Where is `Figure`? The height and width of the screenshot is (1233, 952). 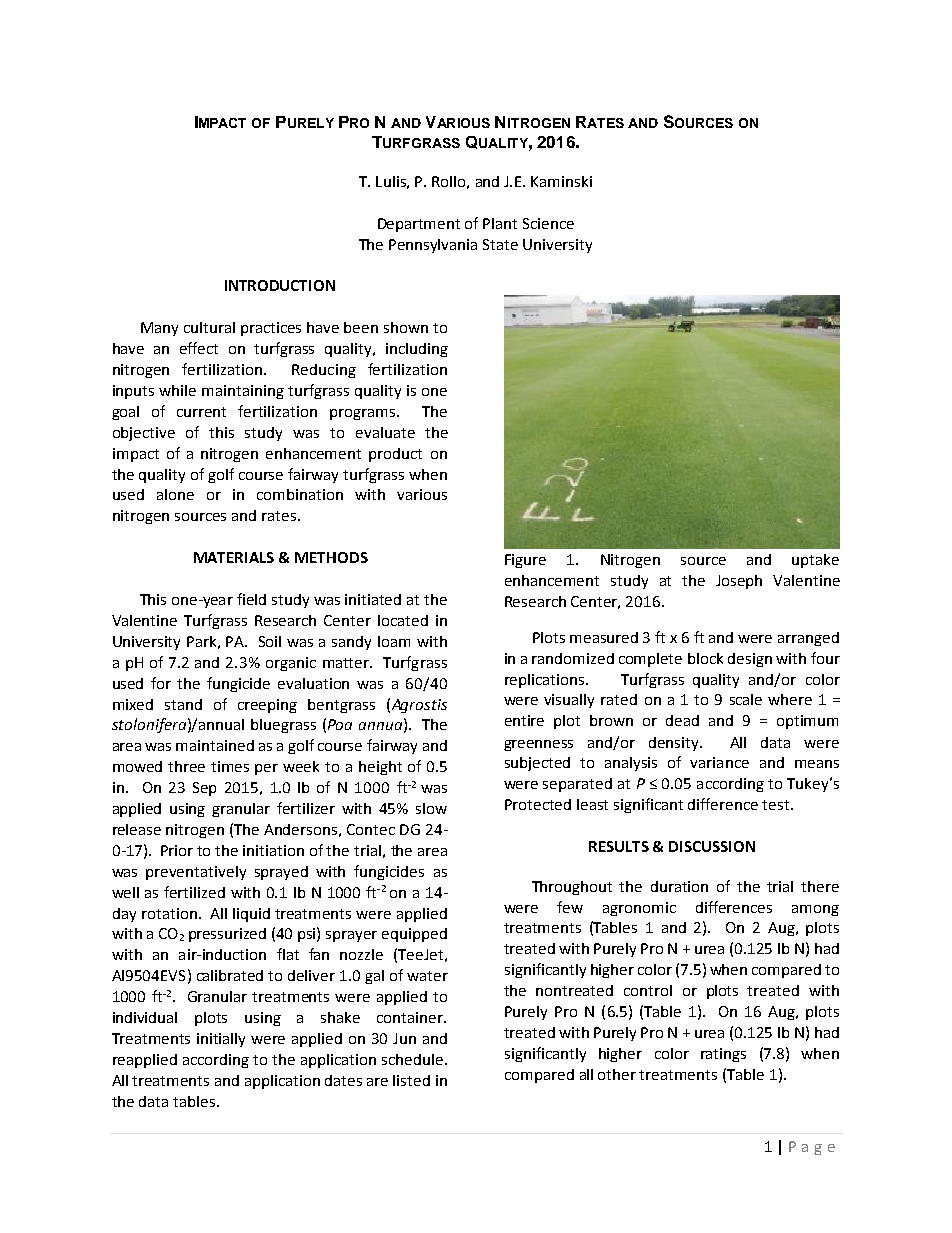
Figure is located at coordinates (525, 561).
